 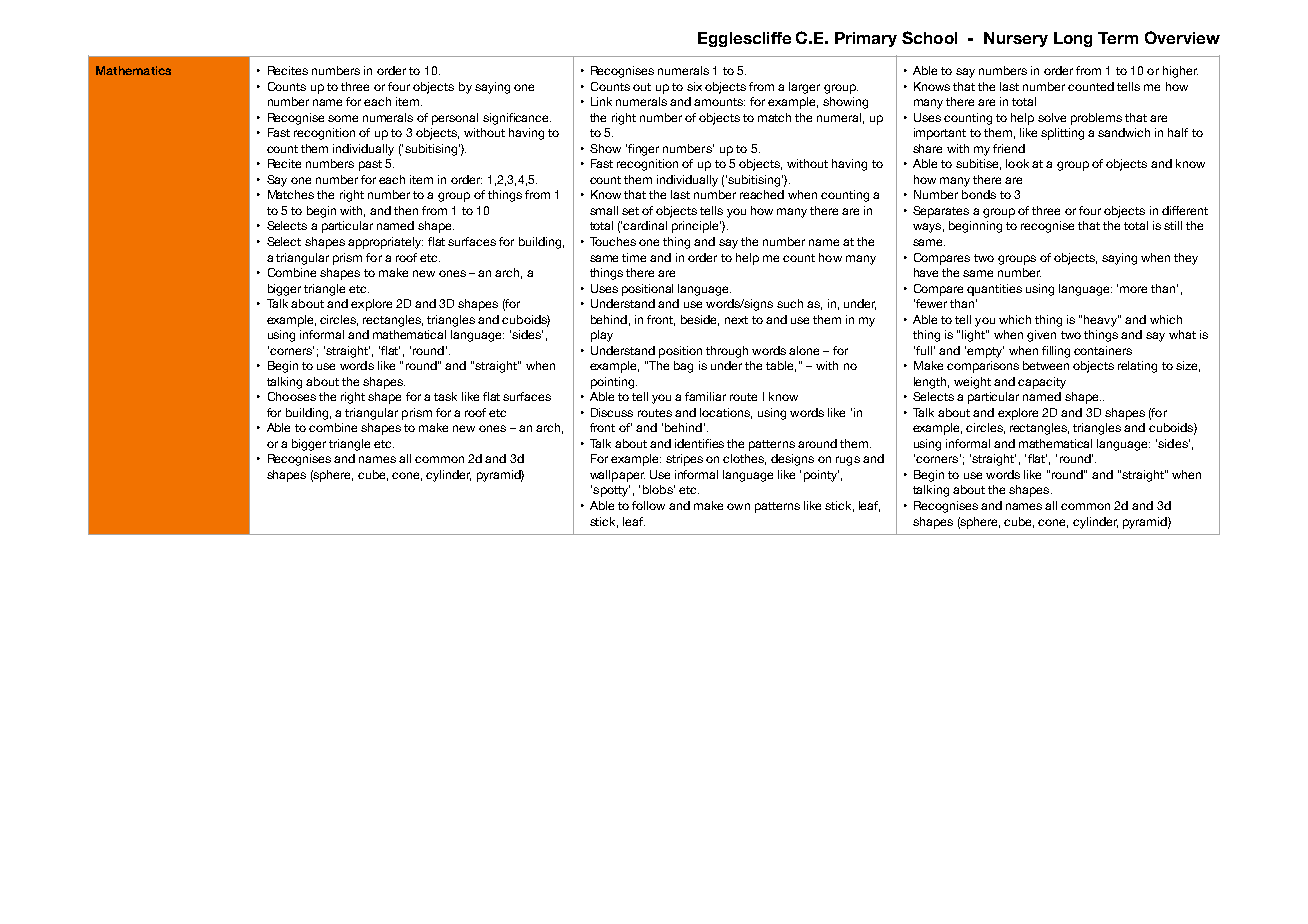 What do you see at coordinates (343, 118) in the screenshot?
I see `some` at bounding box center [343, 118].
